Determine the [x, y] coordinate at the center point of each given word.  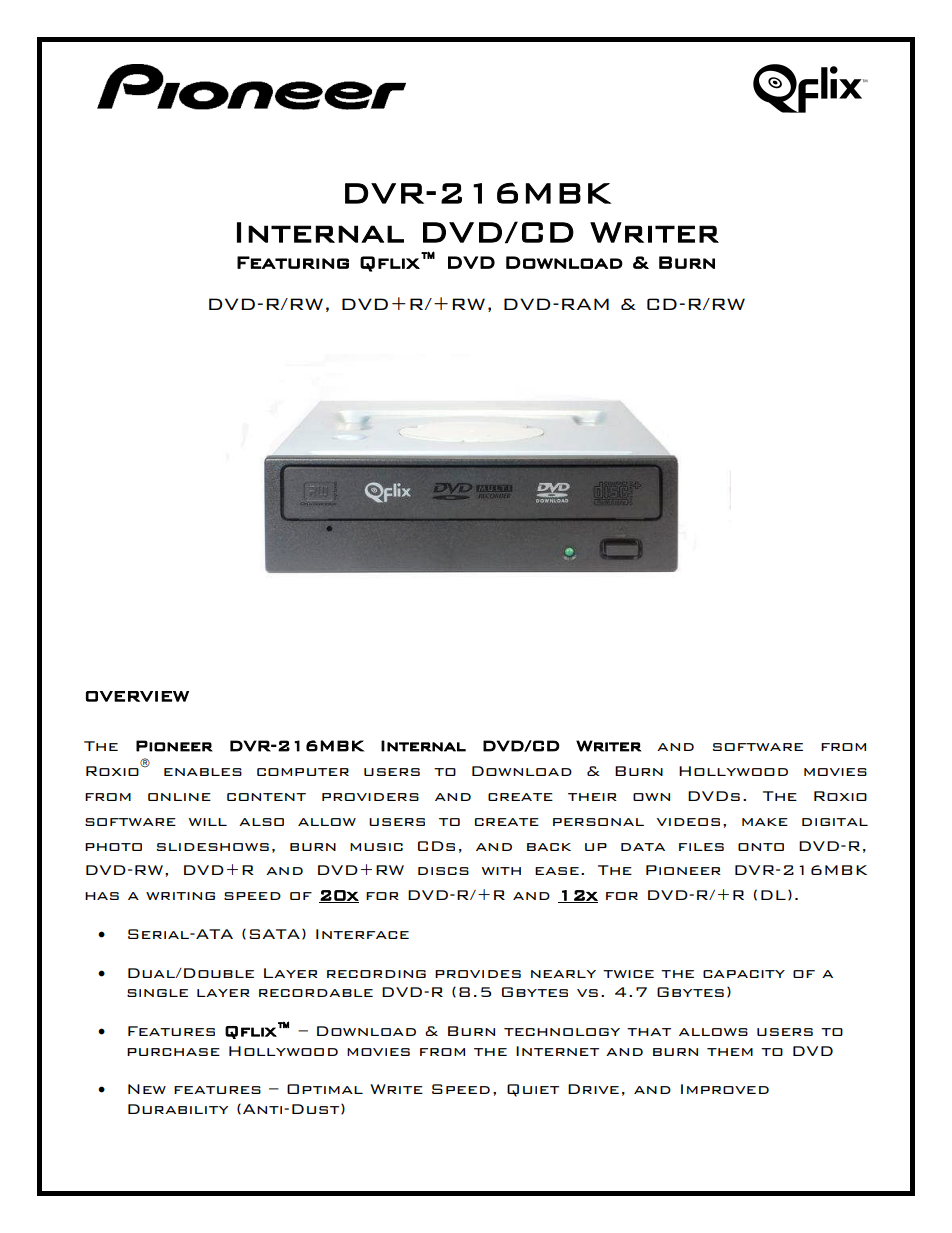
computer [303, 772]
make [765, 822]
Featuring [293, 262]
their [592, 797]
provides [478, 974]
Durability [178, 1109]
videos [688, 822]
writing [180, 896]
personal [598, 822]
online [179, 797]
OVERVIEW [137, 696]
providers [370, 797]
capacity [744, 974]
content [266, 797]
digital [835, 822]
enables [203, 772]
